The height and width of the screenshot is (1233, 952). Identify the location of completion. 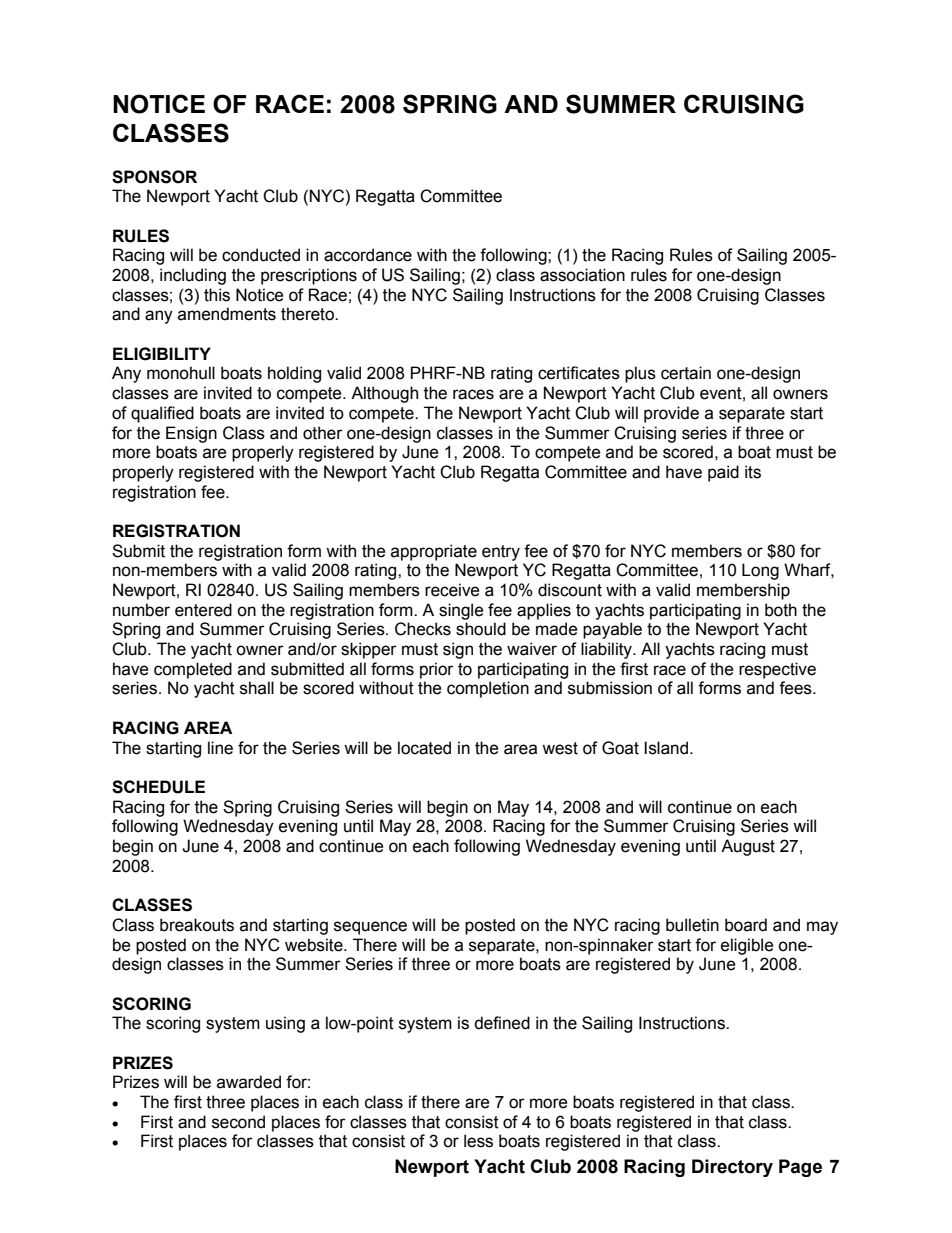
(488, 689).
